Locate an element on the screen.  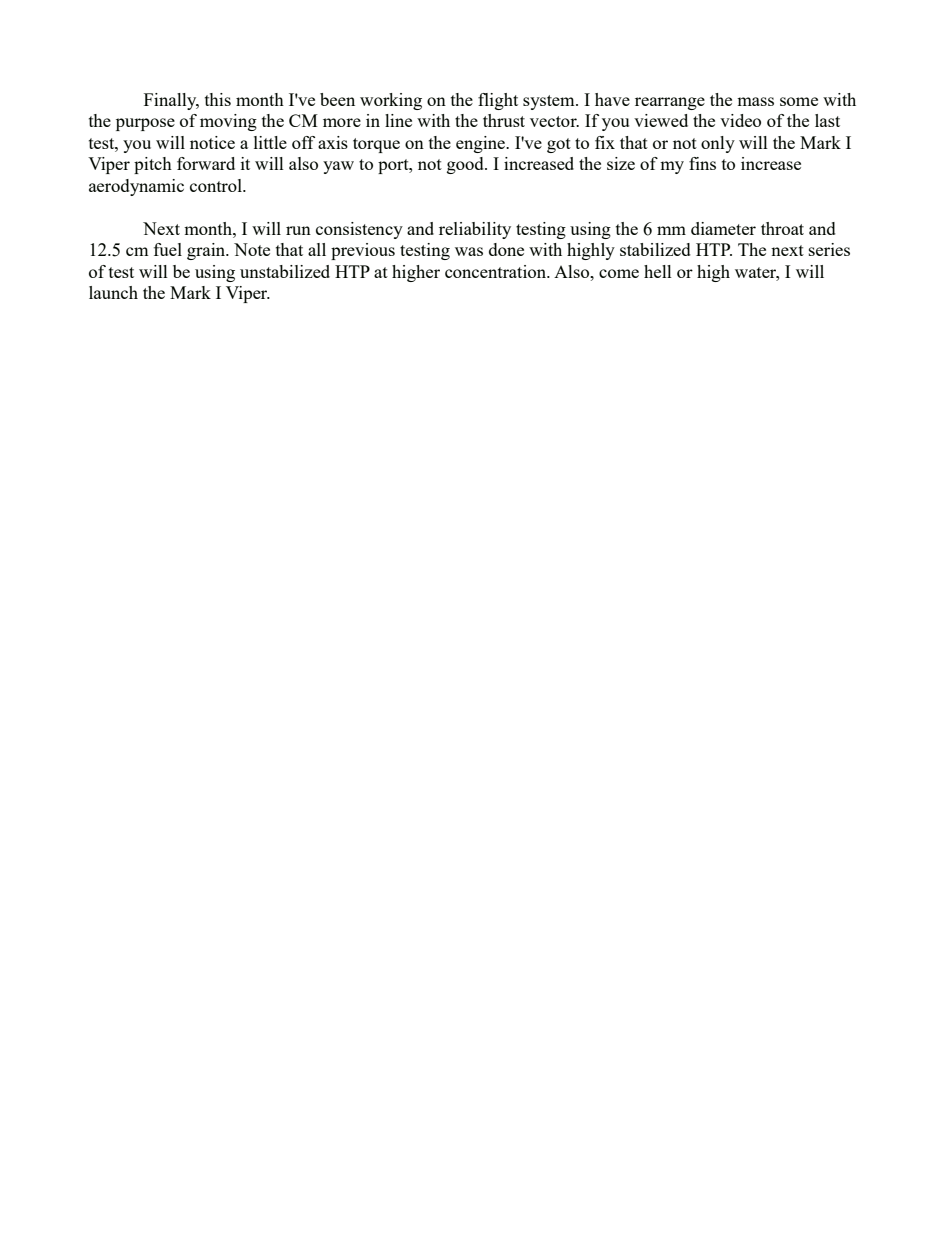
flight is located at coordinates (498, 101).
